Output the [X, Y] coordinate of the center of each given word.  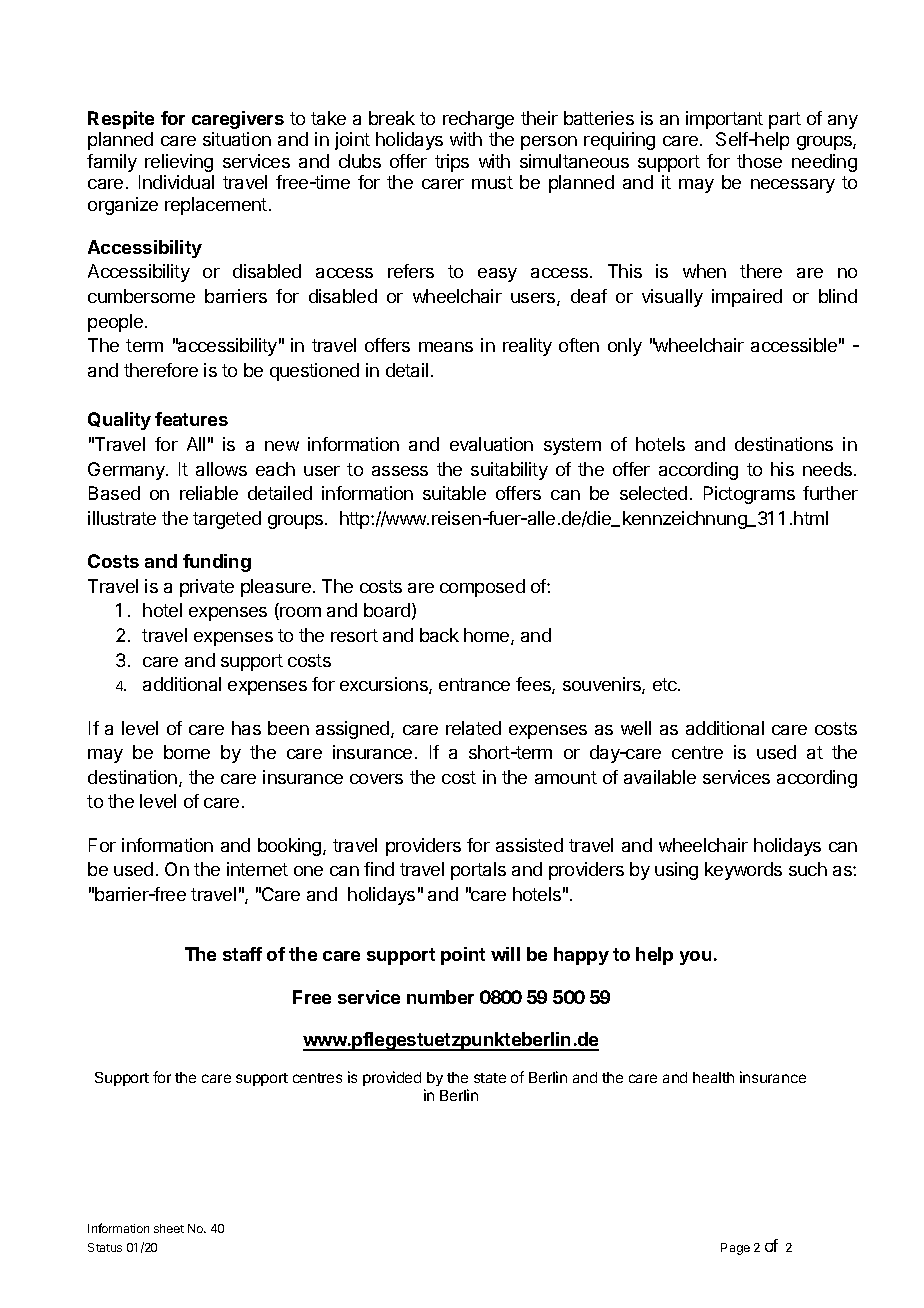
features [191, 419]
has [246, 728]
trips [452, 163]
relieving [179, 163]
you [695, 958]
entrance [474, 684]
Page [735, 1249]
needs [829, 469]
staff [242, 954]
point [463, 956]
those [759, 161]
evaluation [491, 444]
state [490, 1078]
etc [666, 684]
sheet [169, 1228]
